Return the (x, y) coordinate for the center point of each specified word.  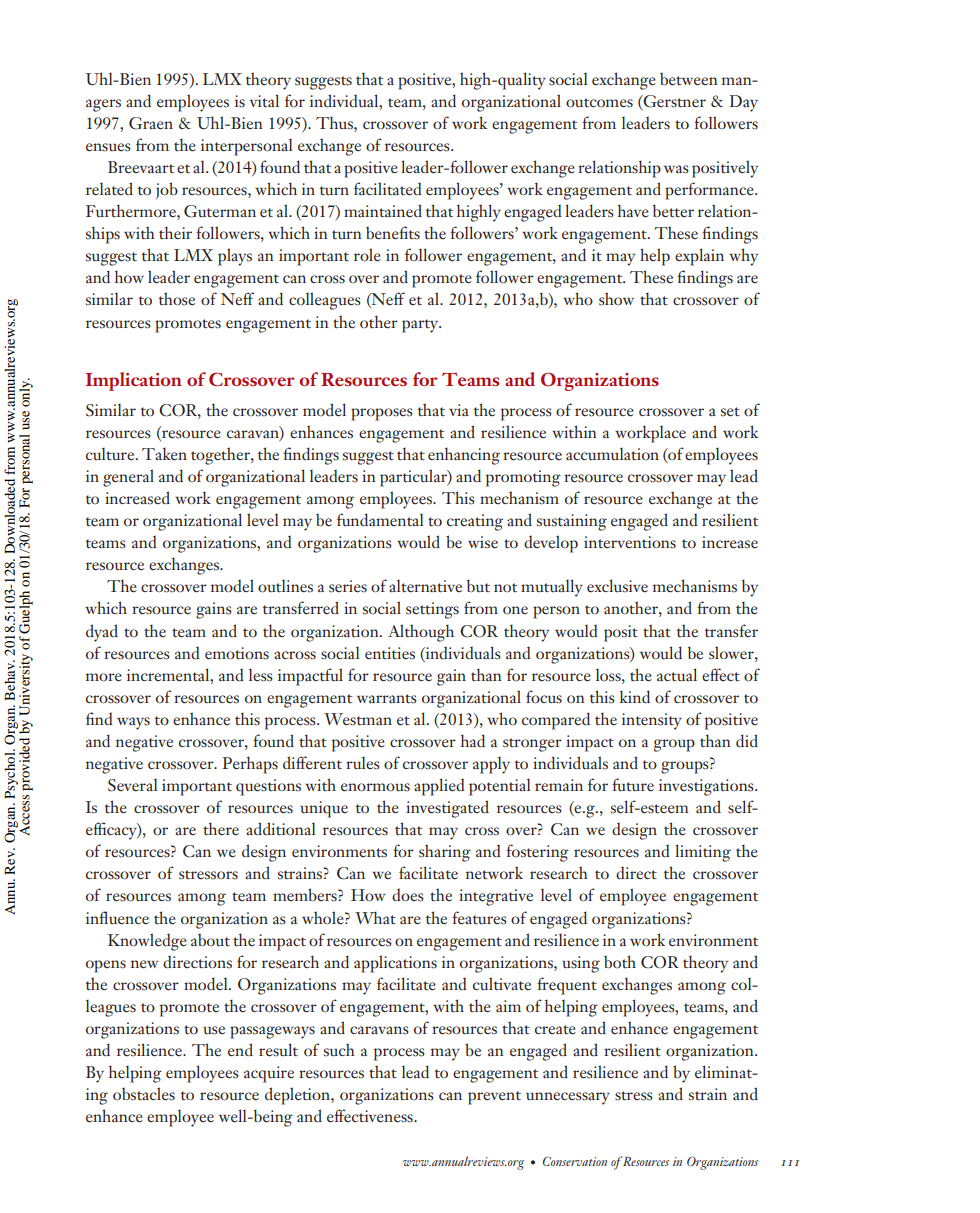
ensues (108, 147)
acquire (269, 1074)
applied (439, 787)
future (633, 785)
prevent (494, 1098)
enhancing (464, 456)
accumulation (612, 454)
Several (133, 785)
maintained (383, 211)
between (689, 79)
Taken (164, 454)
